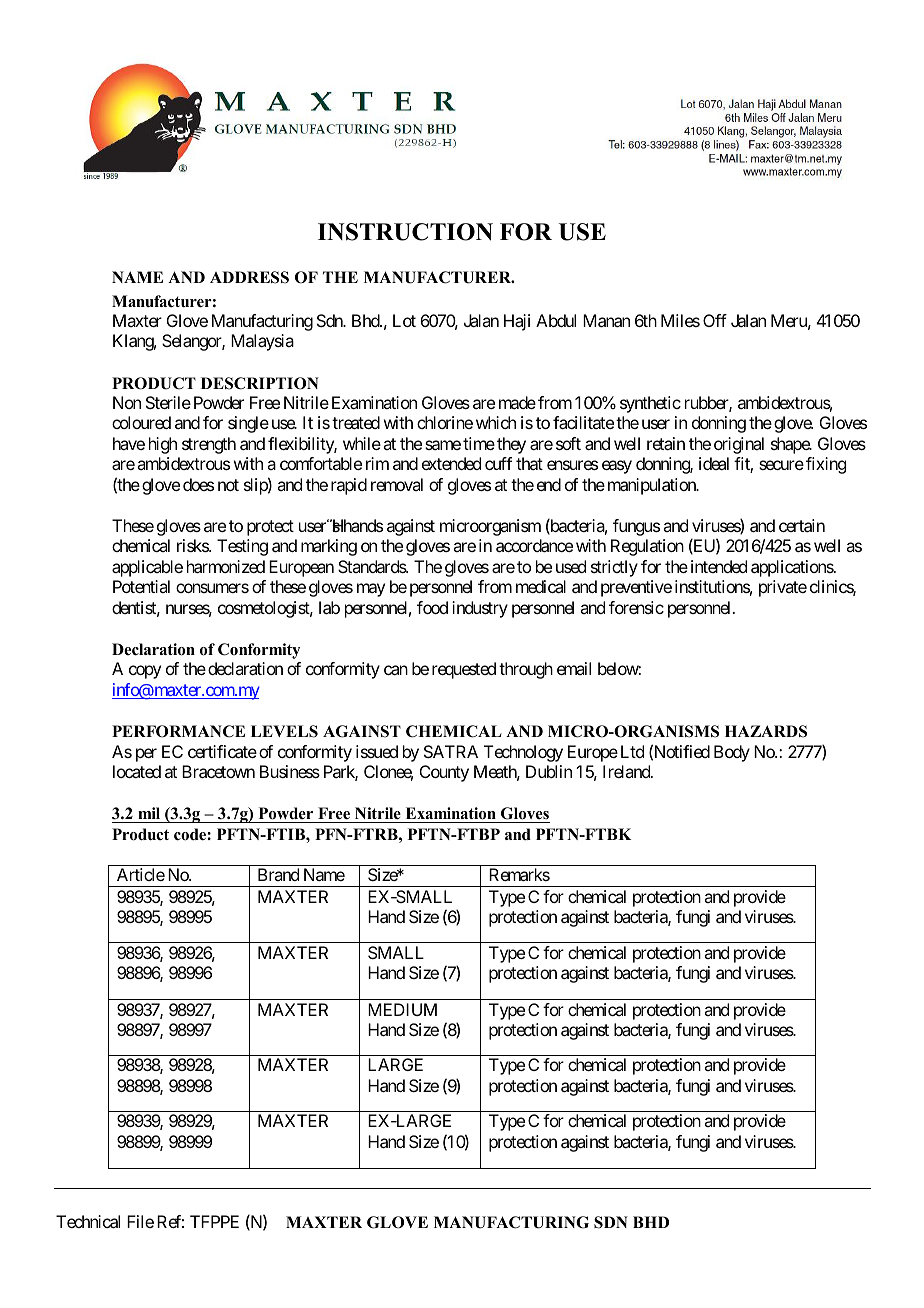 This screenshot has height=1308, width=924. Describe the element at coordinates (278, 874) in the screenshot. I see `Brand` at that location.
